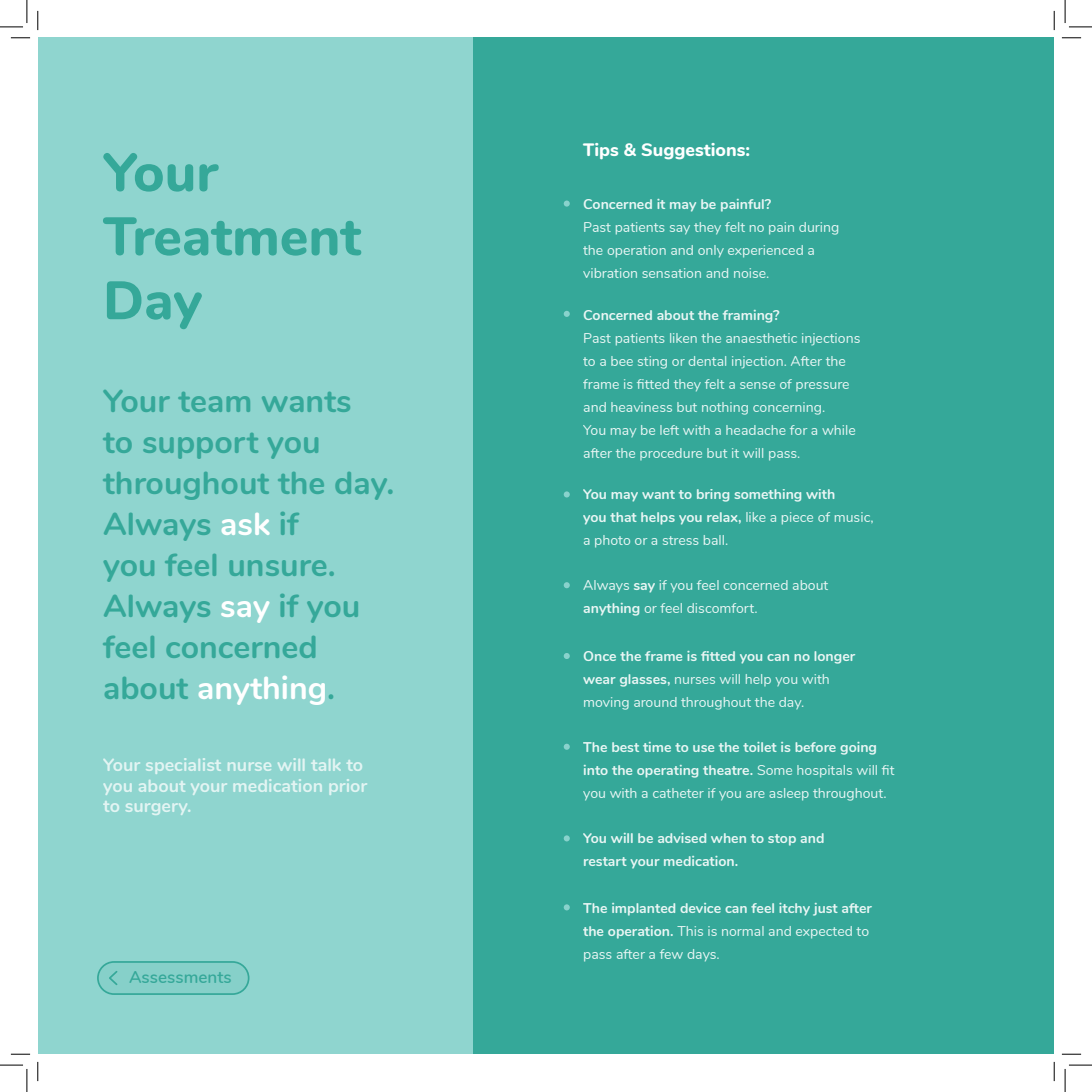 This screenshot has width=1092, height=1092. I want to click on ask, so click(245, 524).
